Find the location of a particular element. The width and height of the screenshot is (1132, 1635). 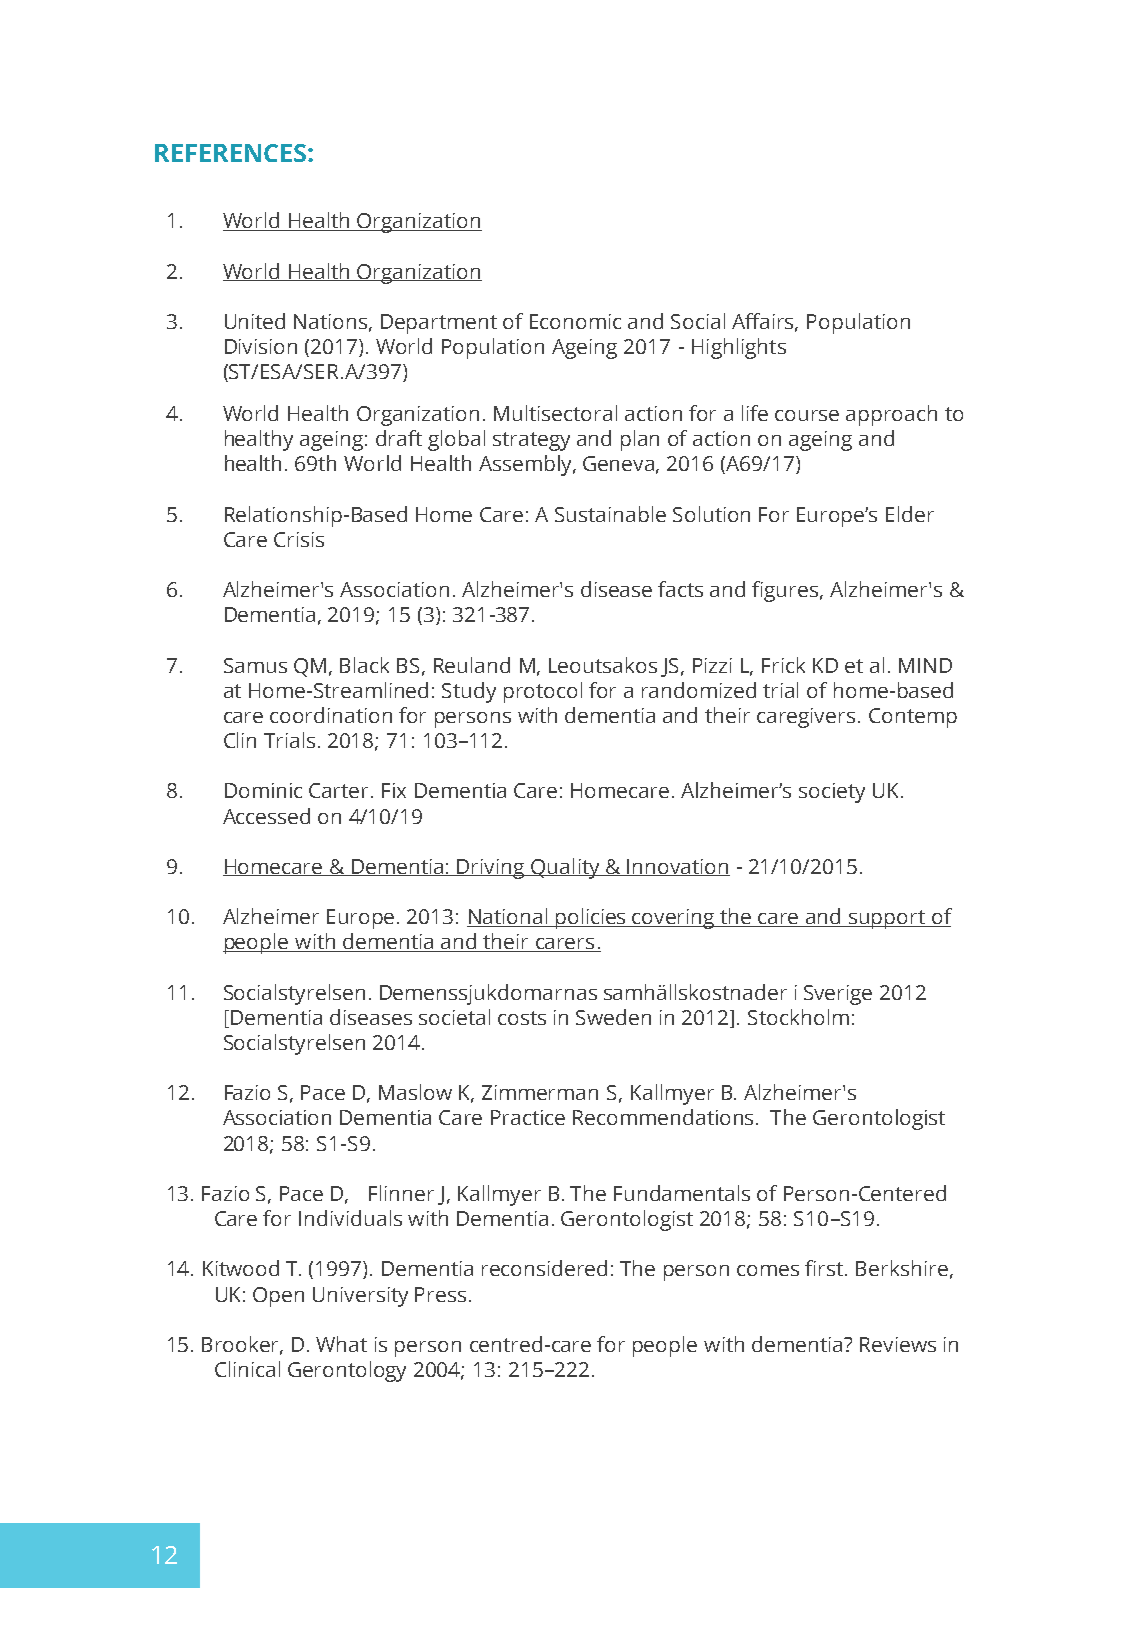

REFERENCES is located at coordinates (232, 153).
